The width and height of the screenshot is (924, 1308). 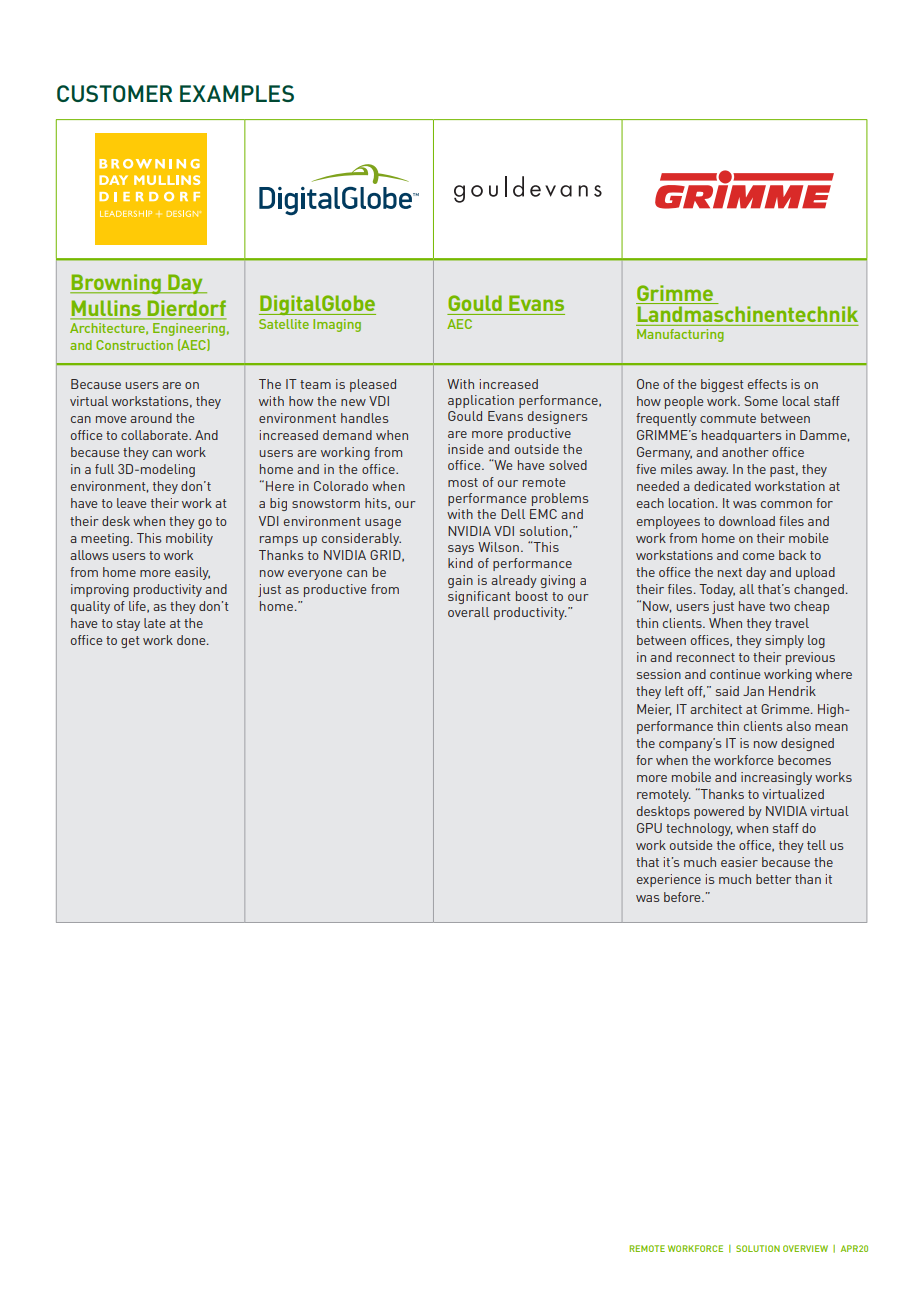 What do you see at coordinates (337, 325) in the screenshot?
I see `Imaging` at bounding box center [337, 325].
